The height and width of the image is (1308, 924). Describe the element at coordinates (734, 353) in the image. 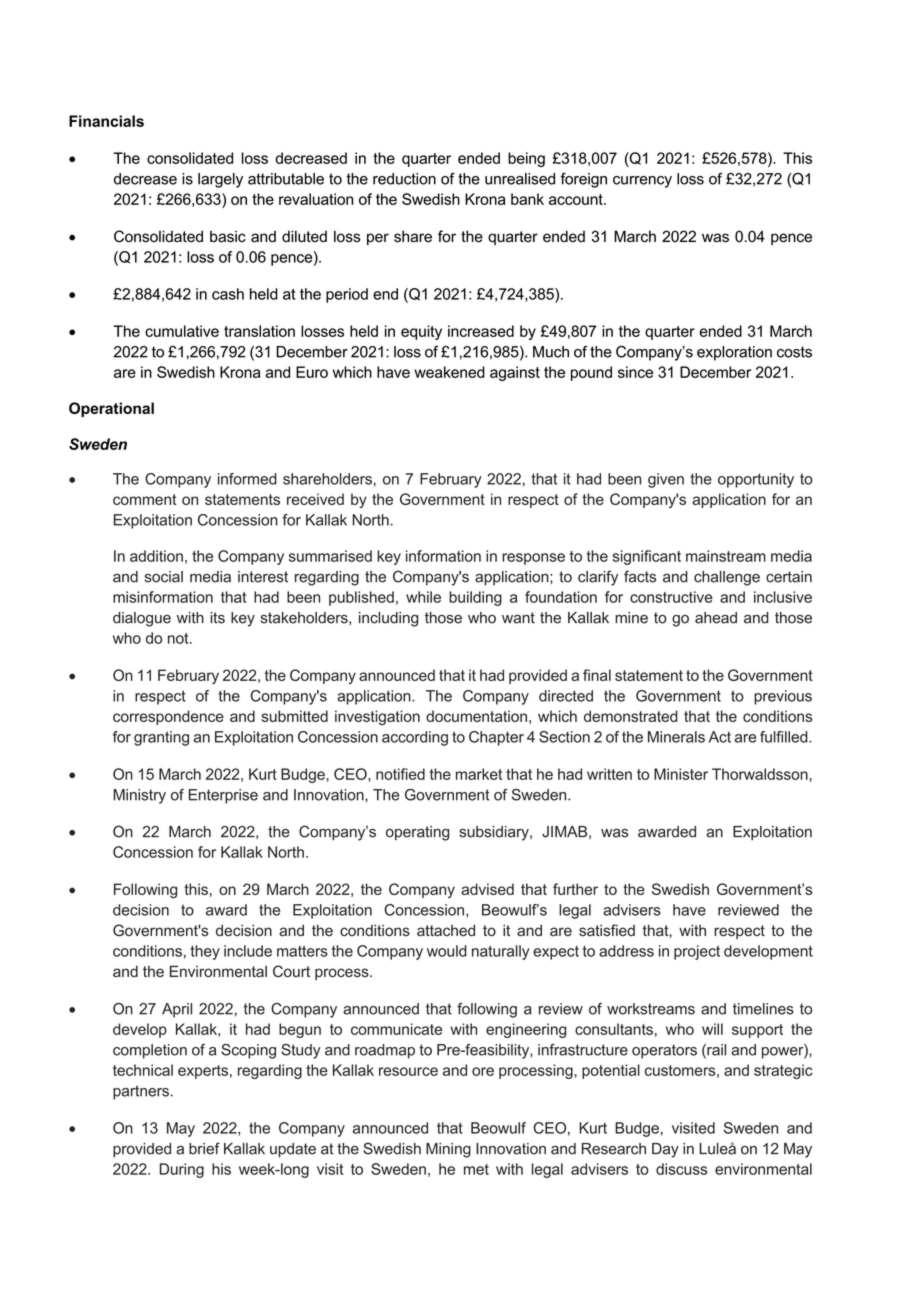

I see `exploration` at that location.
